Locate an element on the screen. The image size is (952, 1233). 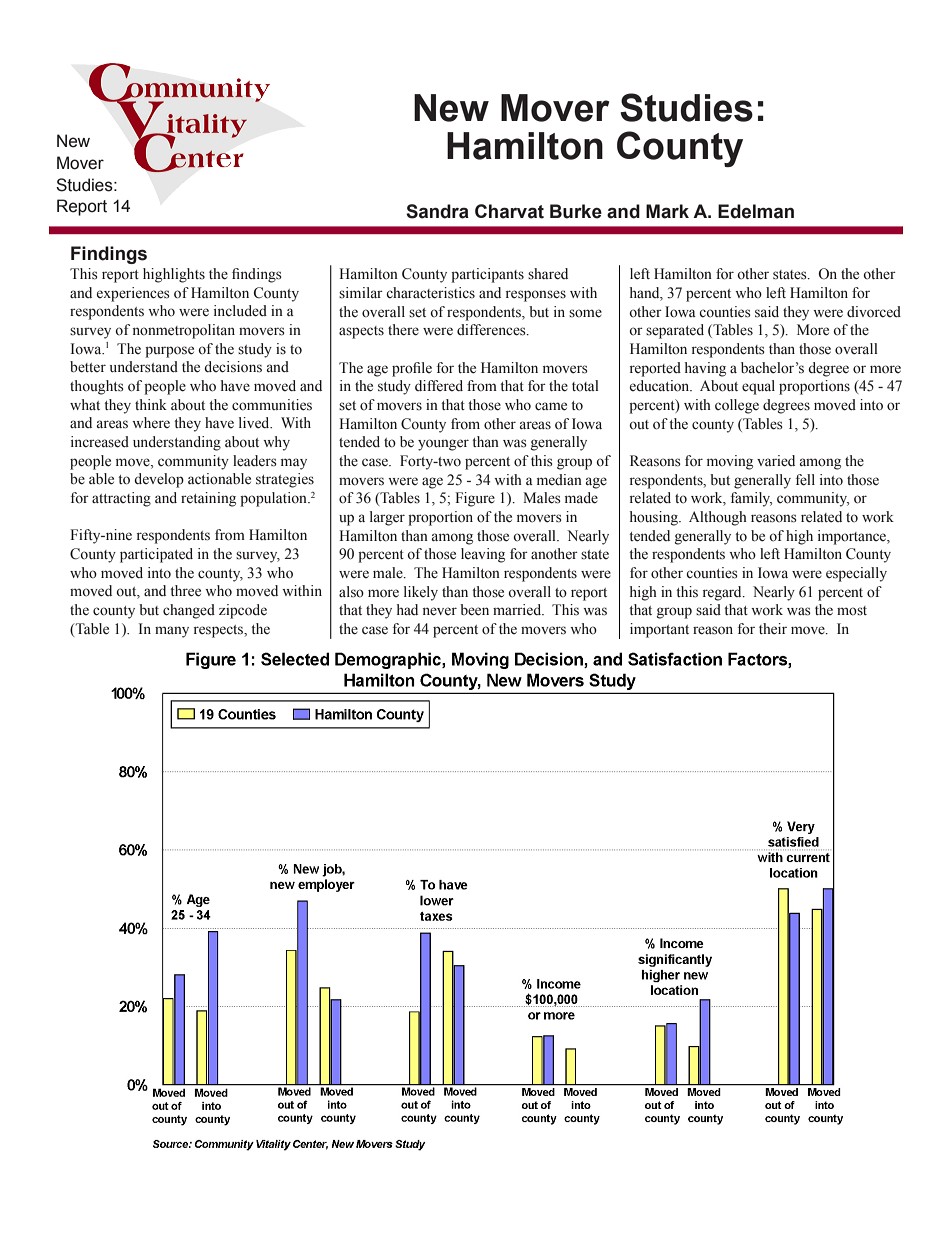
Burke is located at coordinates (576, 211).
